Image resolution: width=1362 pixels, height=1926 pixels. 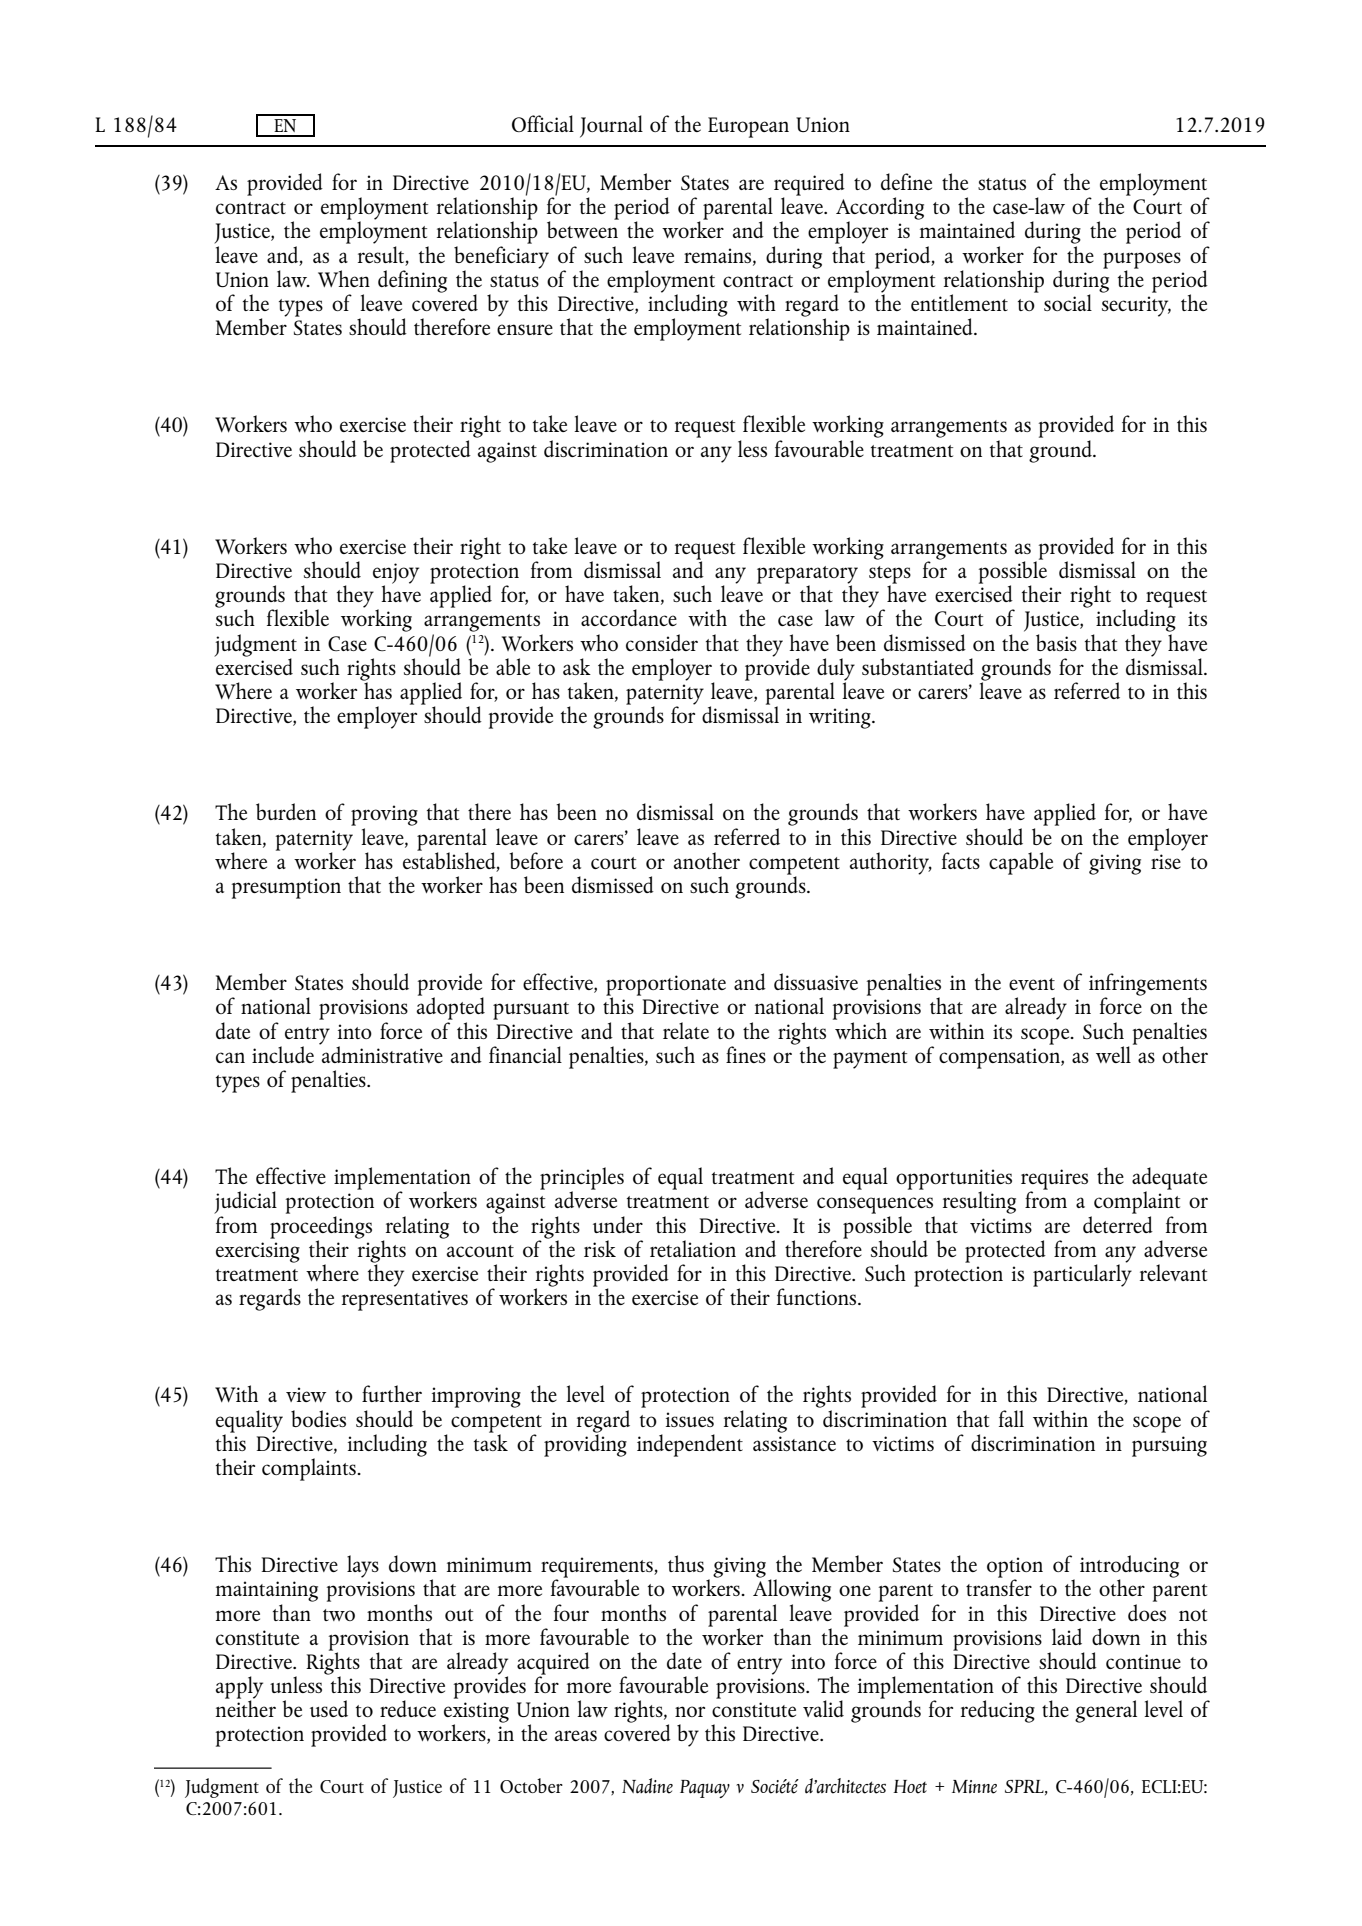 What do you see at coordinates (329, 1708) in the screenshot?
I see `used` at bounding box center [329, 1708].
